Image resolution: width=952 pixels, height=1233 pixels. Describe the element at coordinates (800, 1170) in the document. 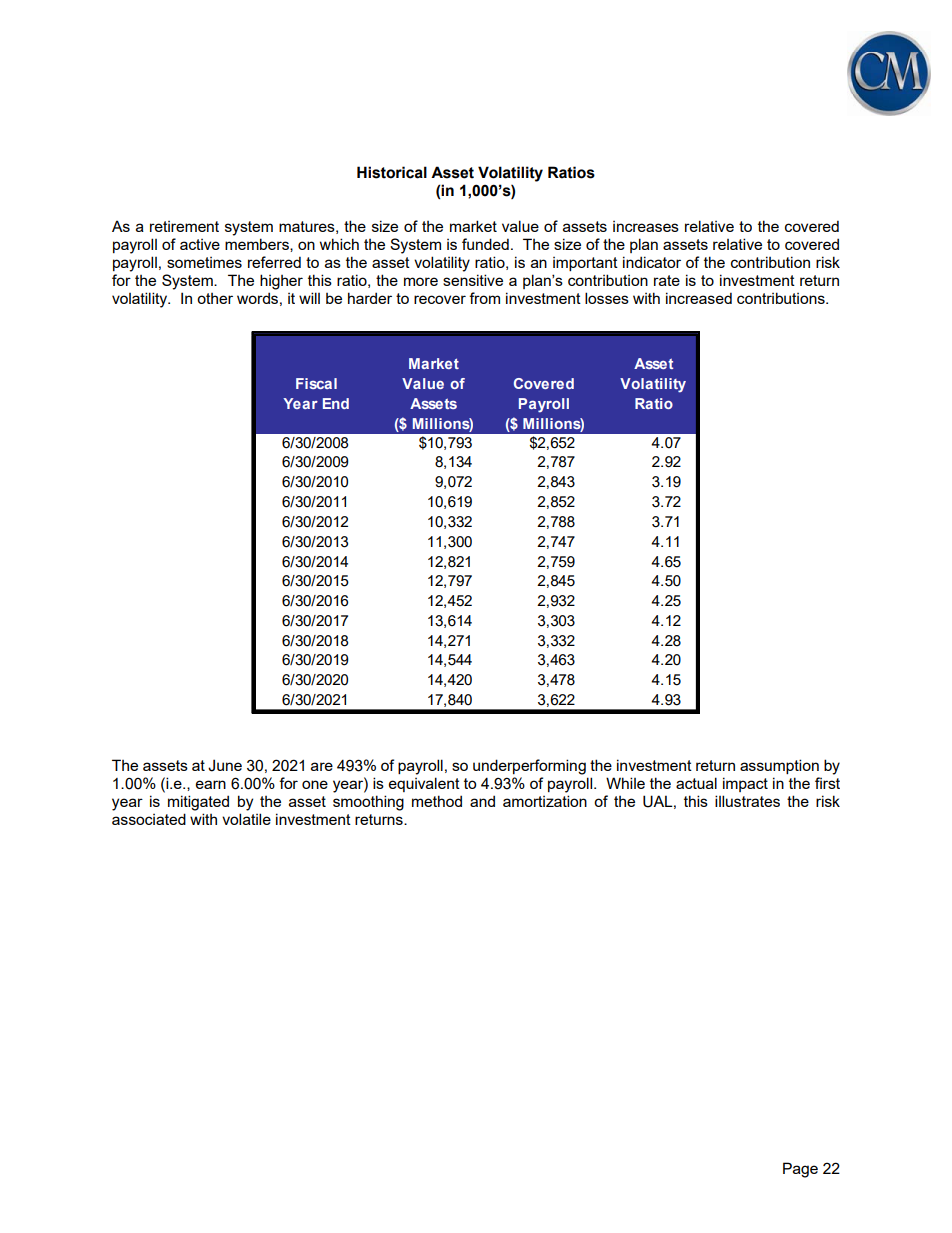

I see `Page` at that location.
